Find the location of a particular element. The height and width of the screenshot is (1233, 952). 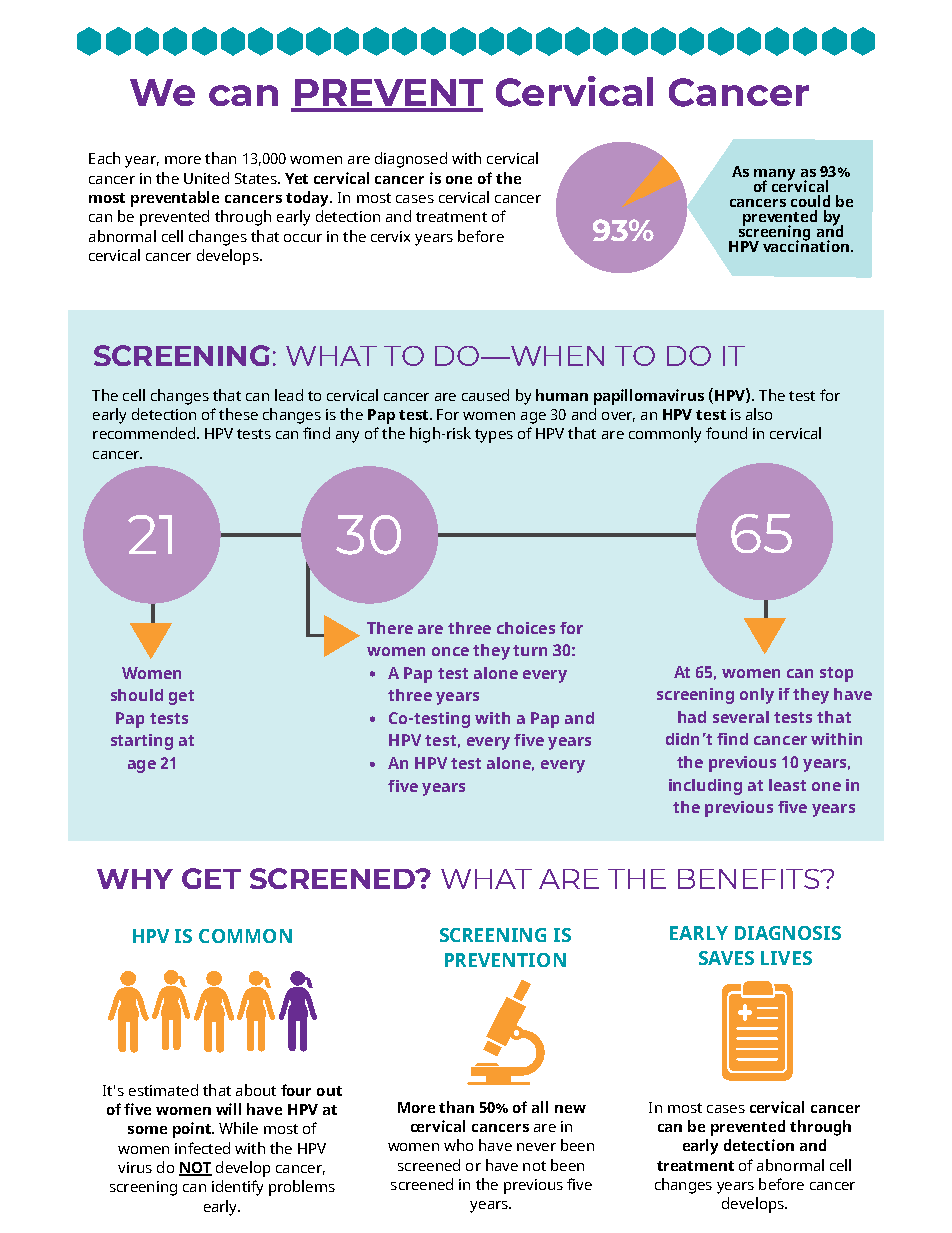

stop is located at coordinates (836, 674).
